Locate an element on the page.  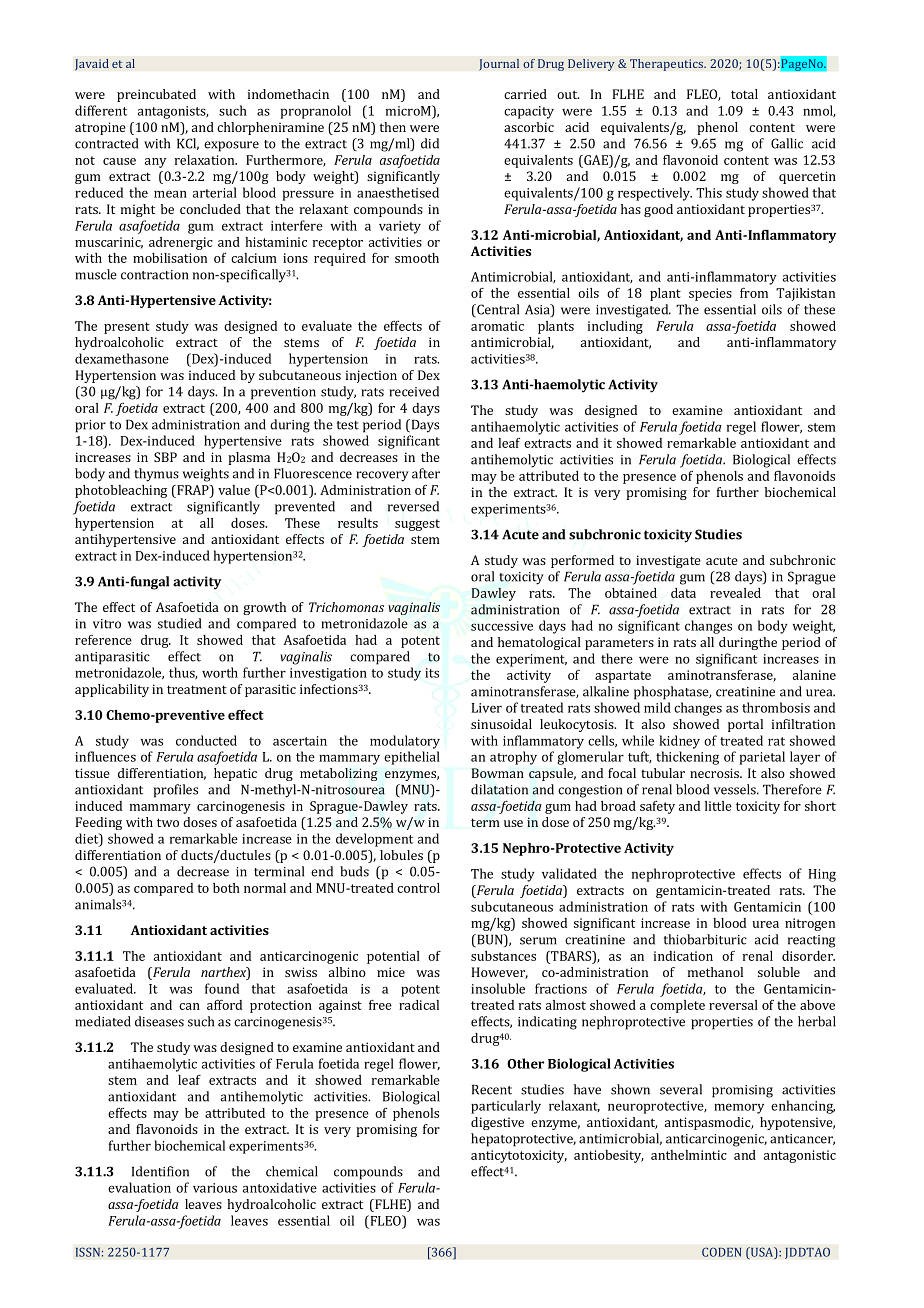
exposure is located at coordinates (231, 146).
